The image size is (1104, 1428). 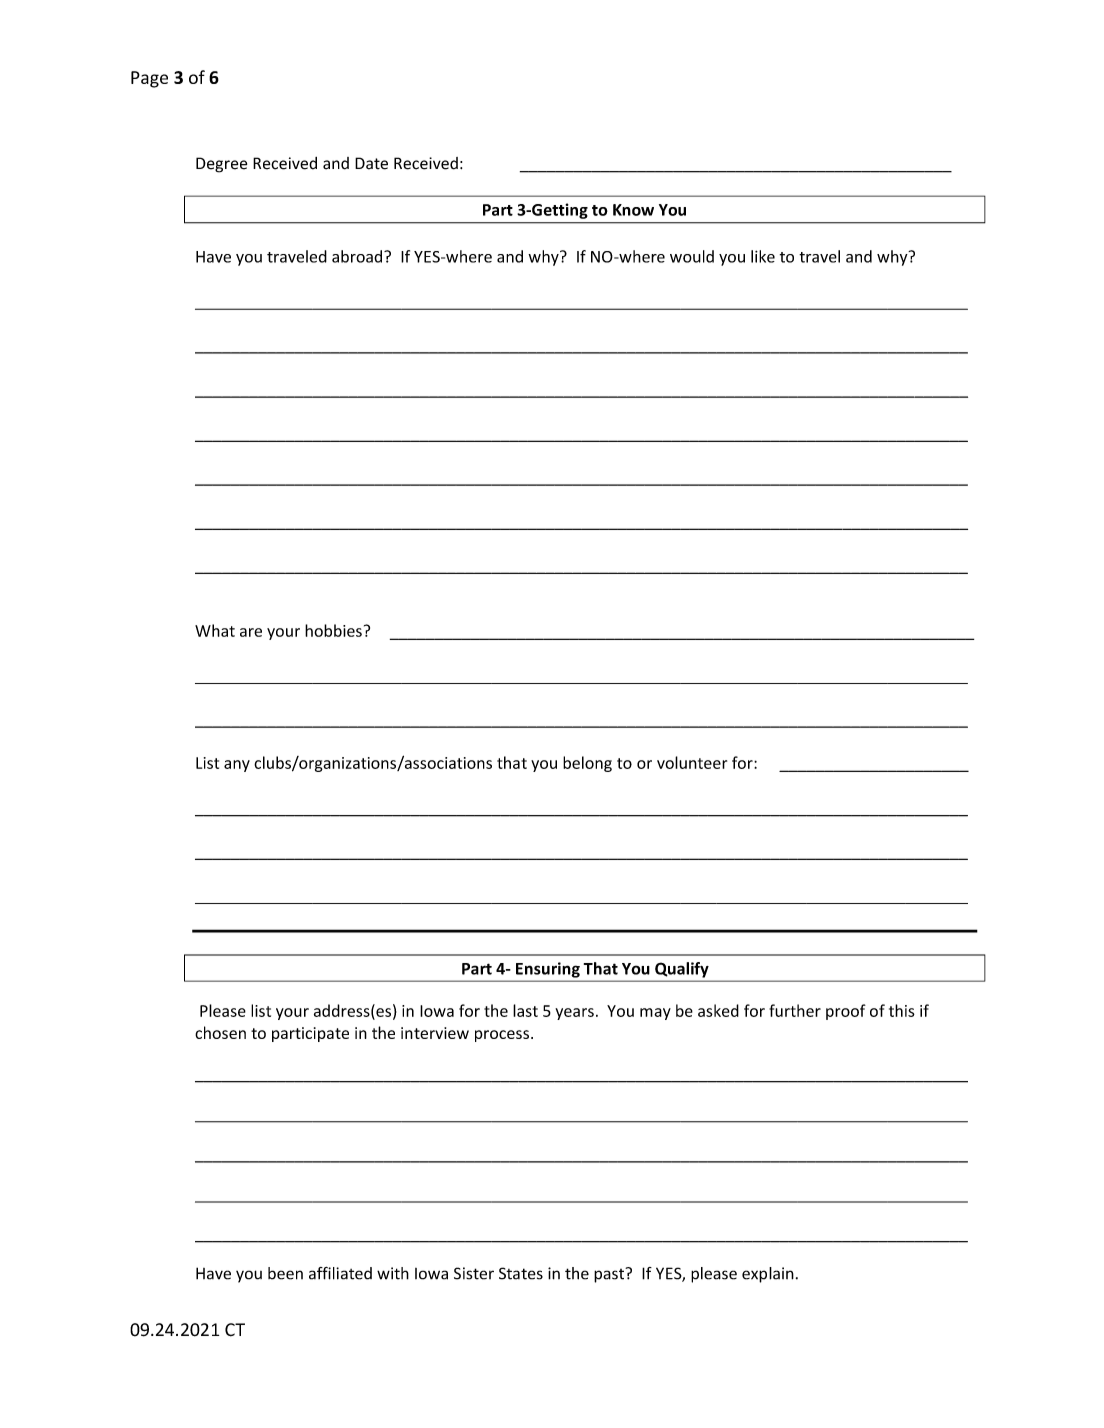 I want to click on Degree, so click(x=221, y=165).
